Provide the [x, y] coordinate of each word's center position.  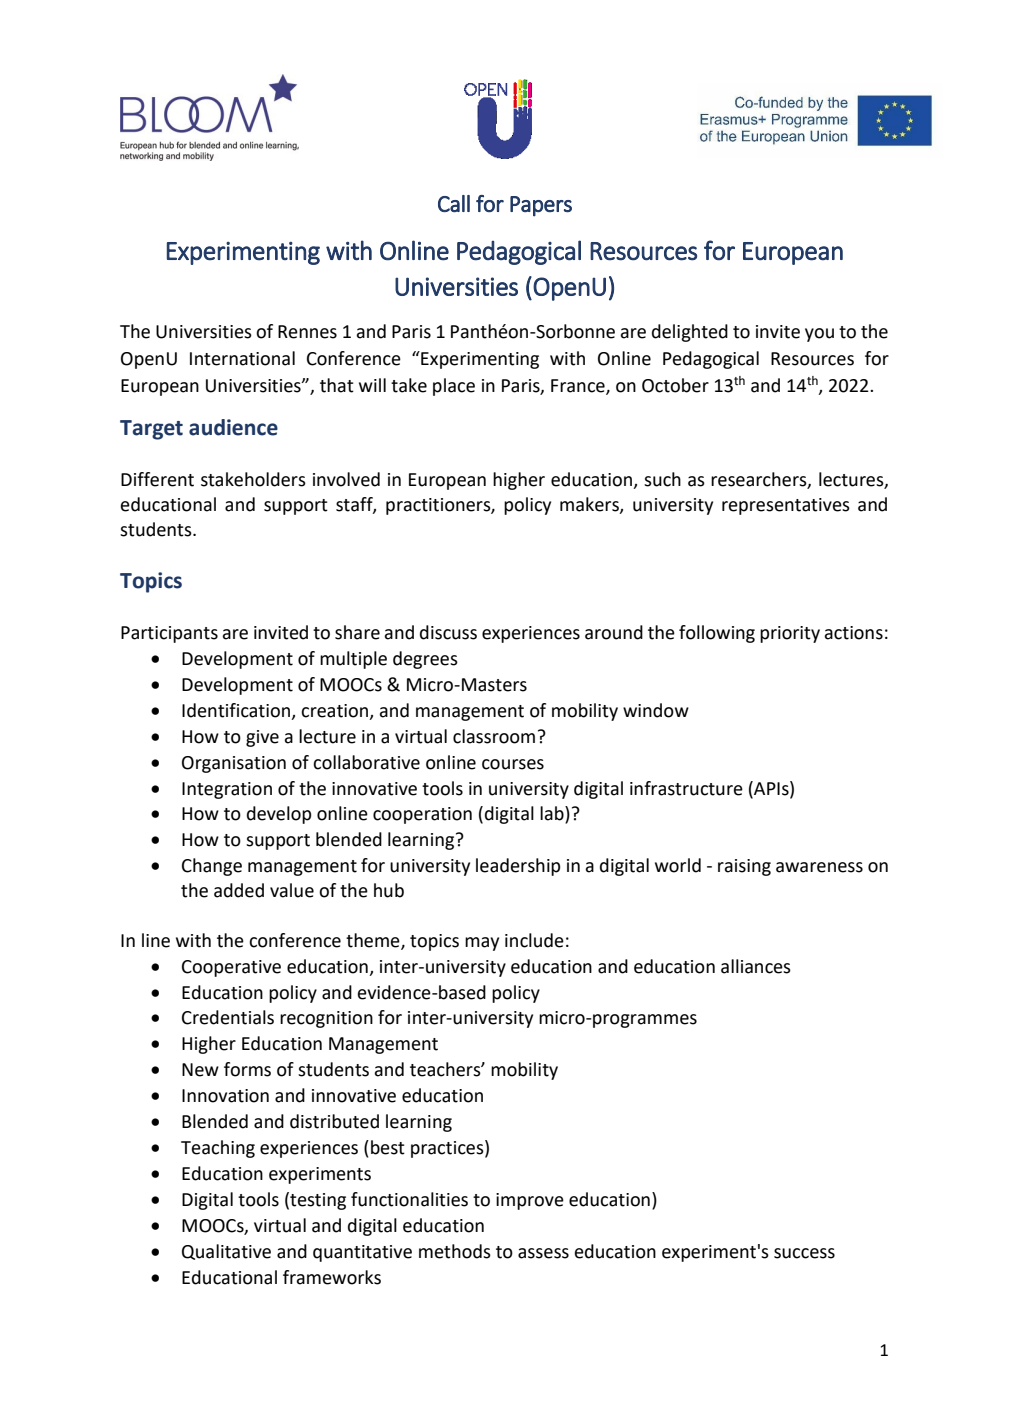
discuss [448, 632]
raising [744, 867]
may [482, 944]
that [337, 385]
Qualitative [226, 1252]
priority [790, 634]
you [819, 335]
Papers [541, 206]
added [239, 890]
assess [543, 1253]
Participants [169, 634]
